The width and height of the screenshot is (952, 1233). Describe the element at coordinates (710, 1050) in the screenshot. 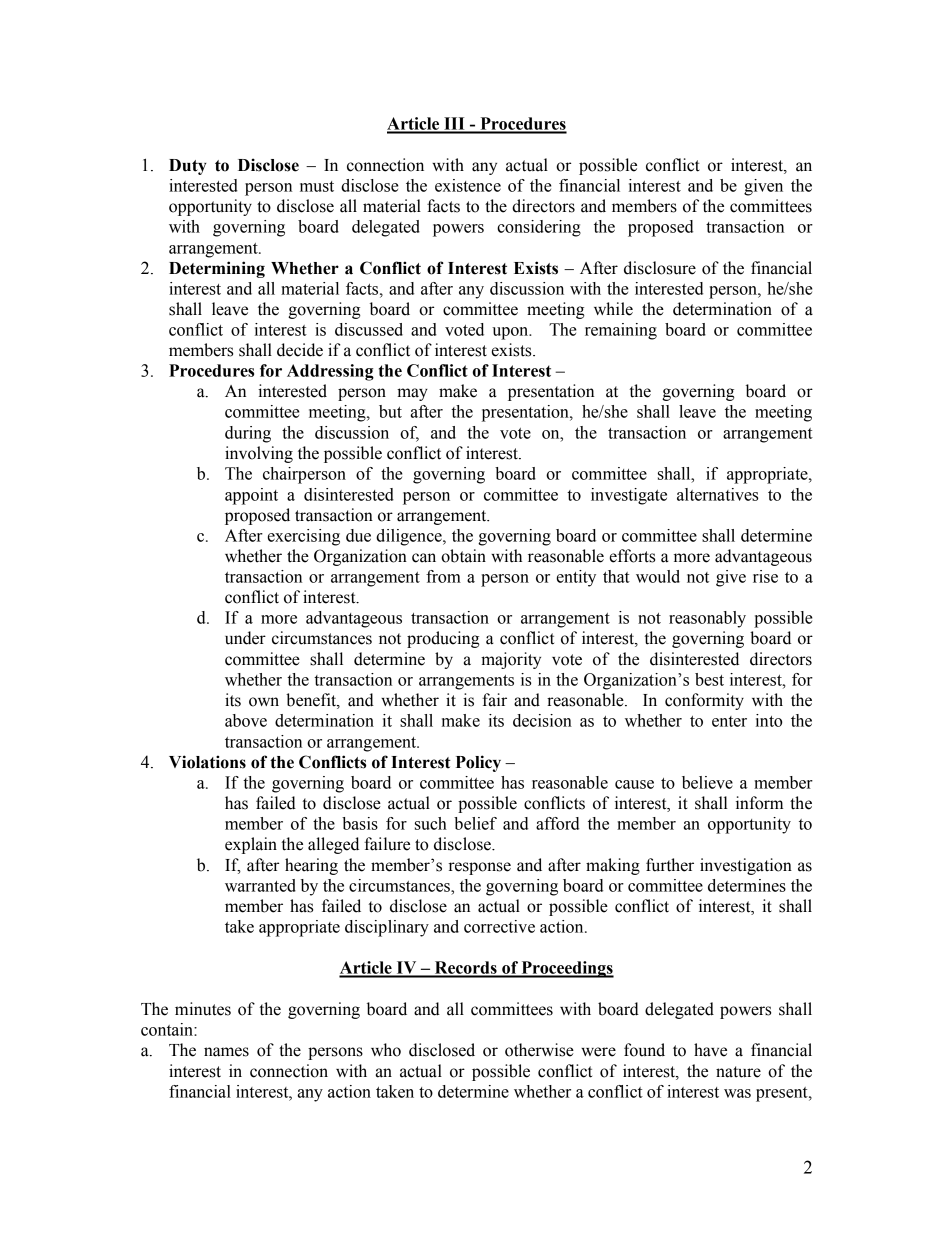

I see `have` at that location.
